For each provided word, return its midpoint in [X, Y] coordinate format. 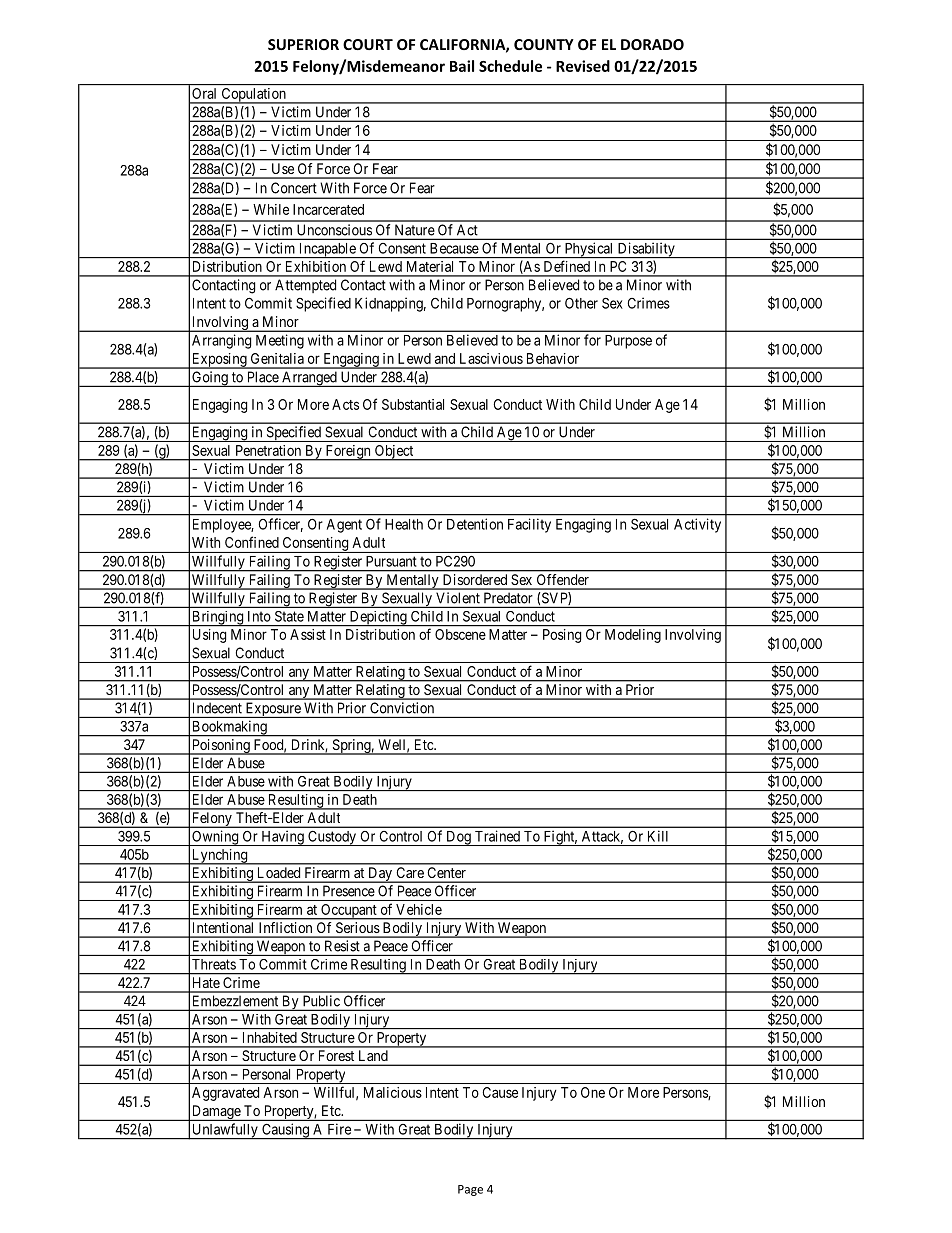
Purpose [628, 342]
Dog [458, 838]
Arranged [309, 379]
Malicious [393, 1092]
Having [282, 838]
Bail [462, 66]
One [593, 1092]
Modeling [633, 636]
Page [470, 1190]
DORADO [652, 44]
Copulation [253, 96]
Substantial [413, 404]
